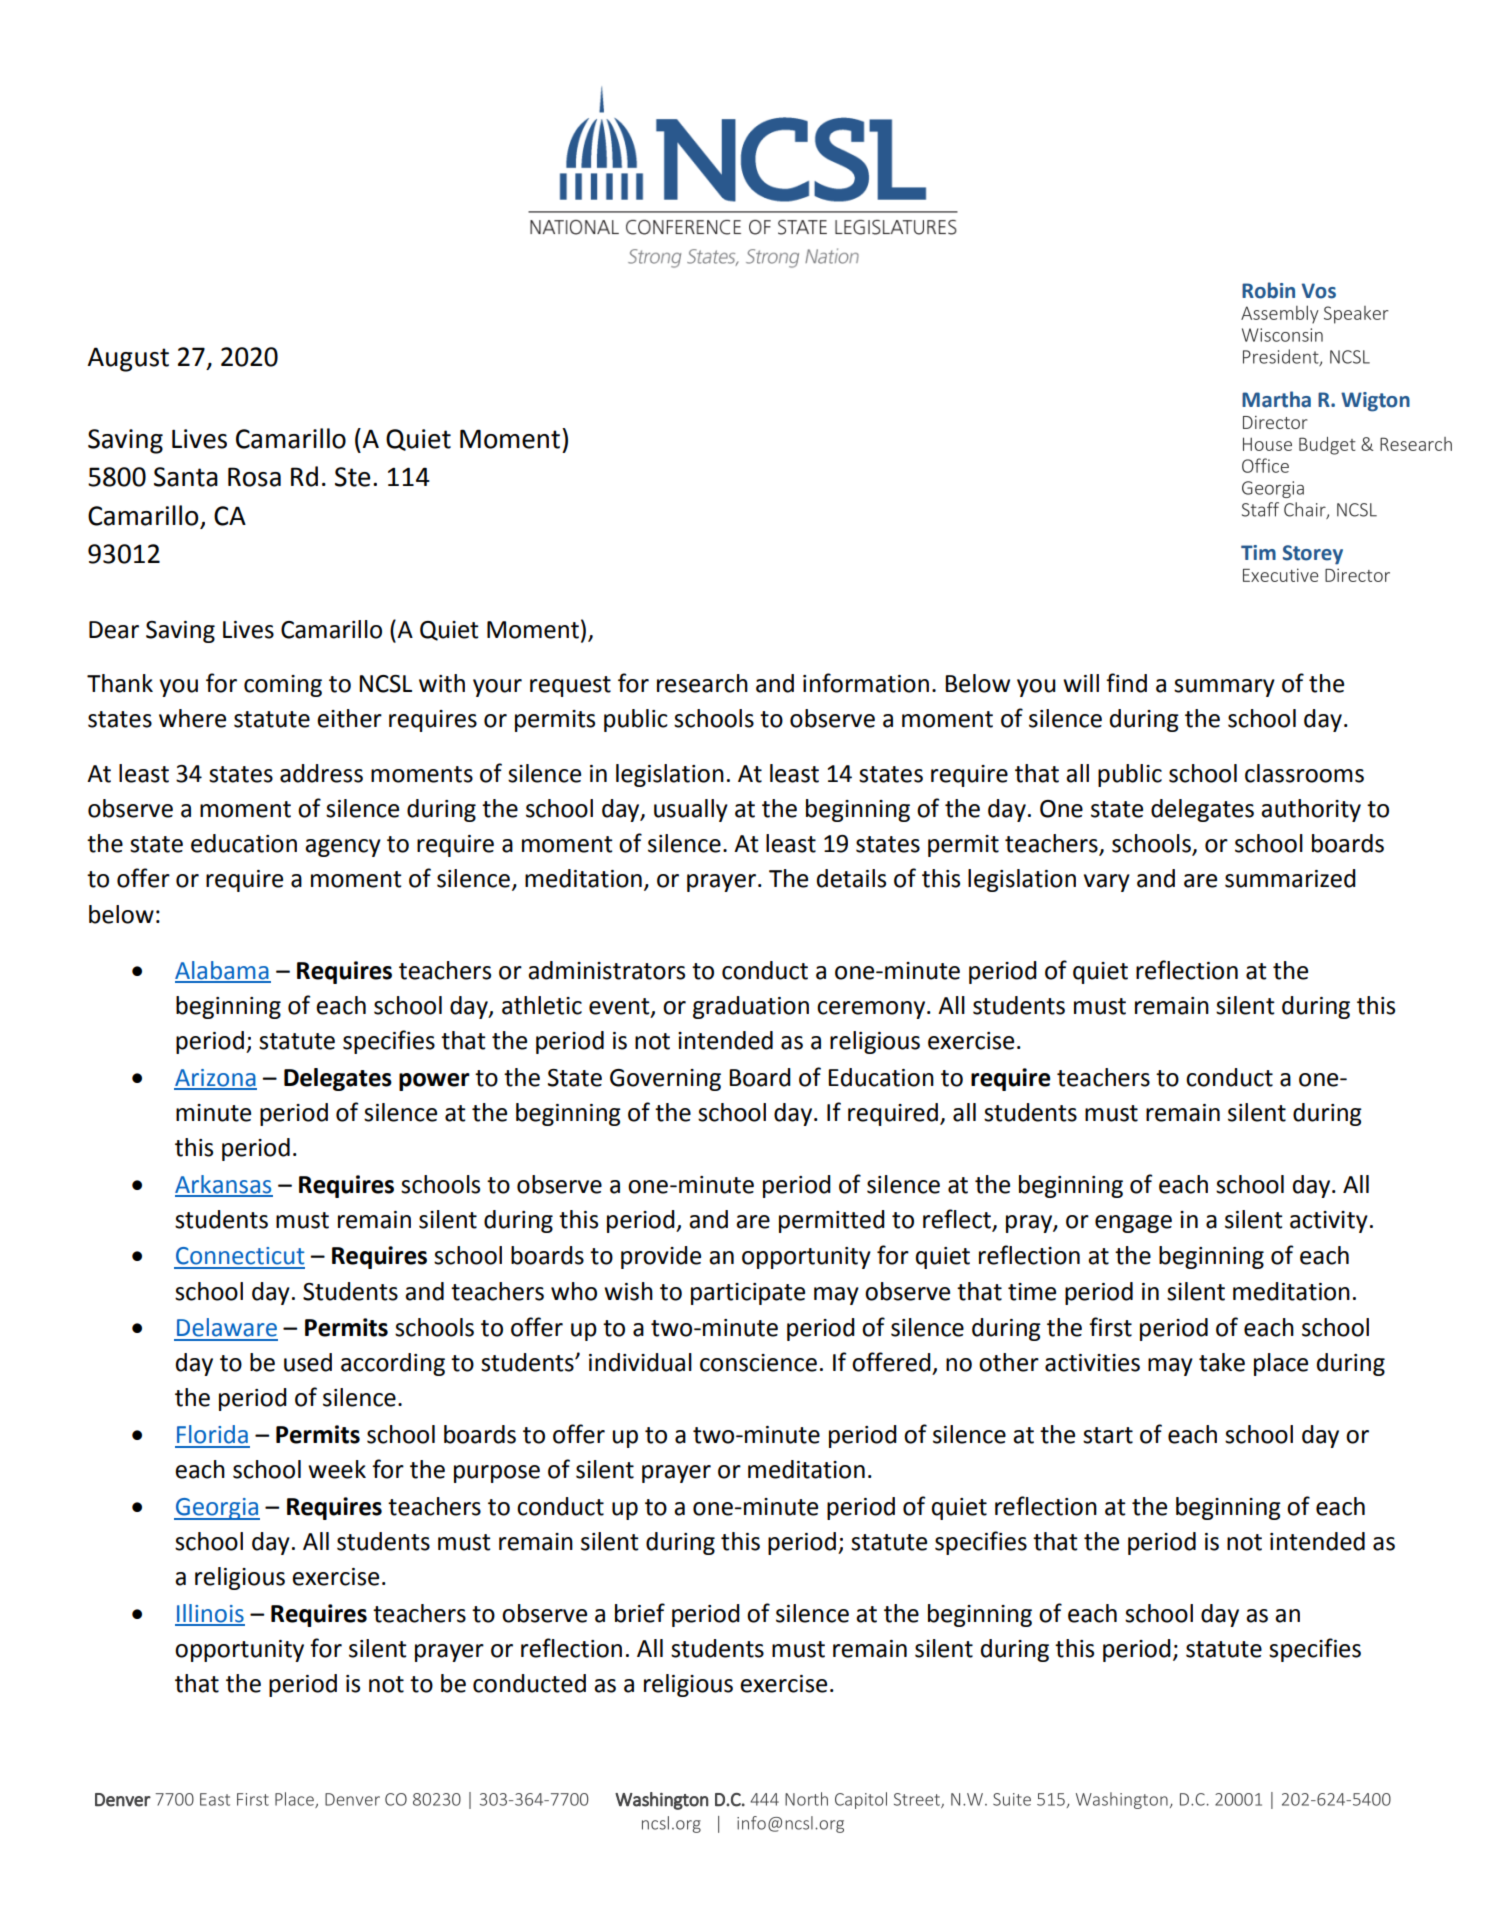  Describe the element at coordinates (123, 1800) in the page. I see `Denver` at that location.
